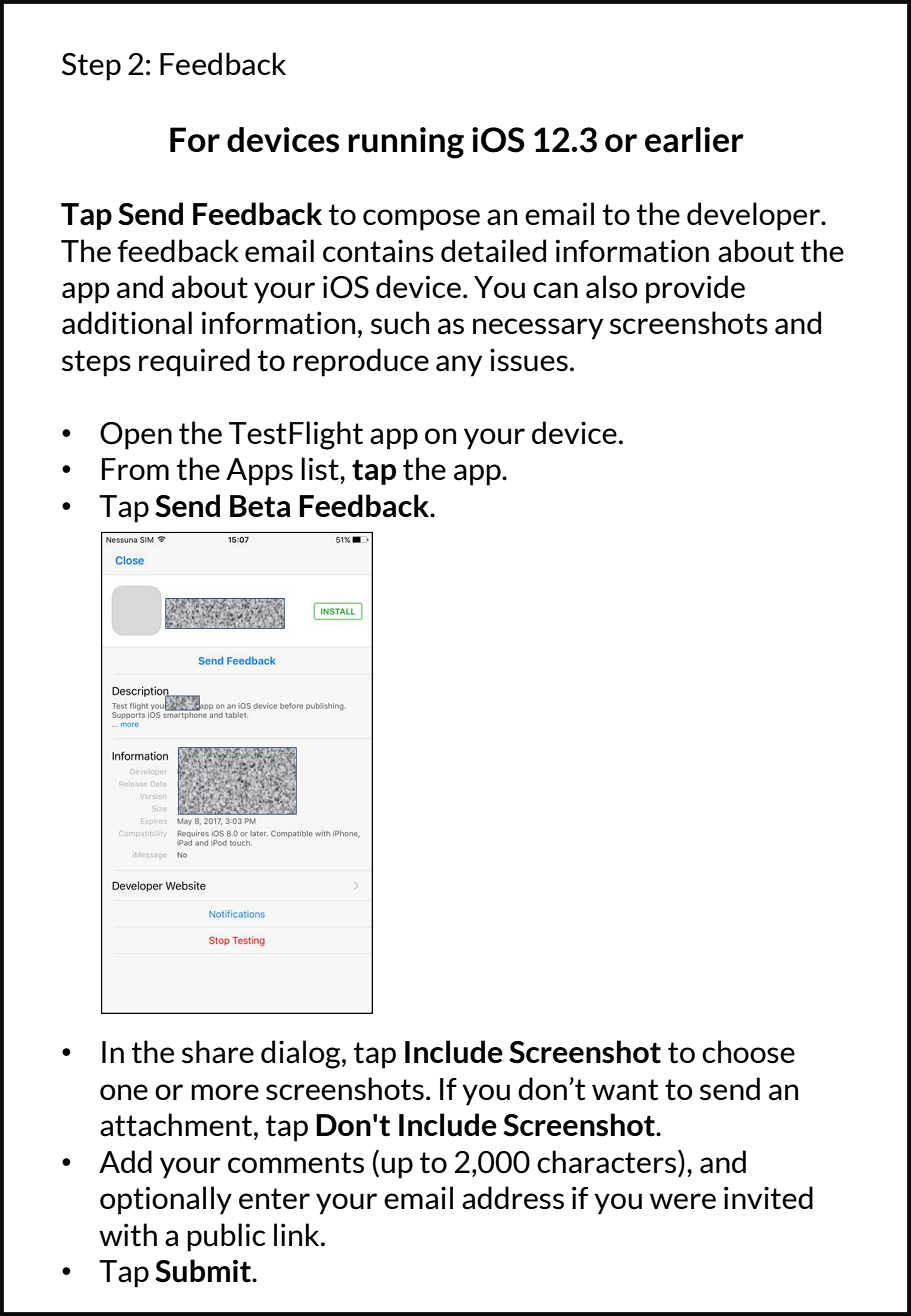 The width and height of the image is (911, 1316). Describe the element at coordinates (406, 143) in the image. I see `running` at that location.
